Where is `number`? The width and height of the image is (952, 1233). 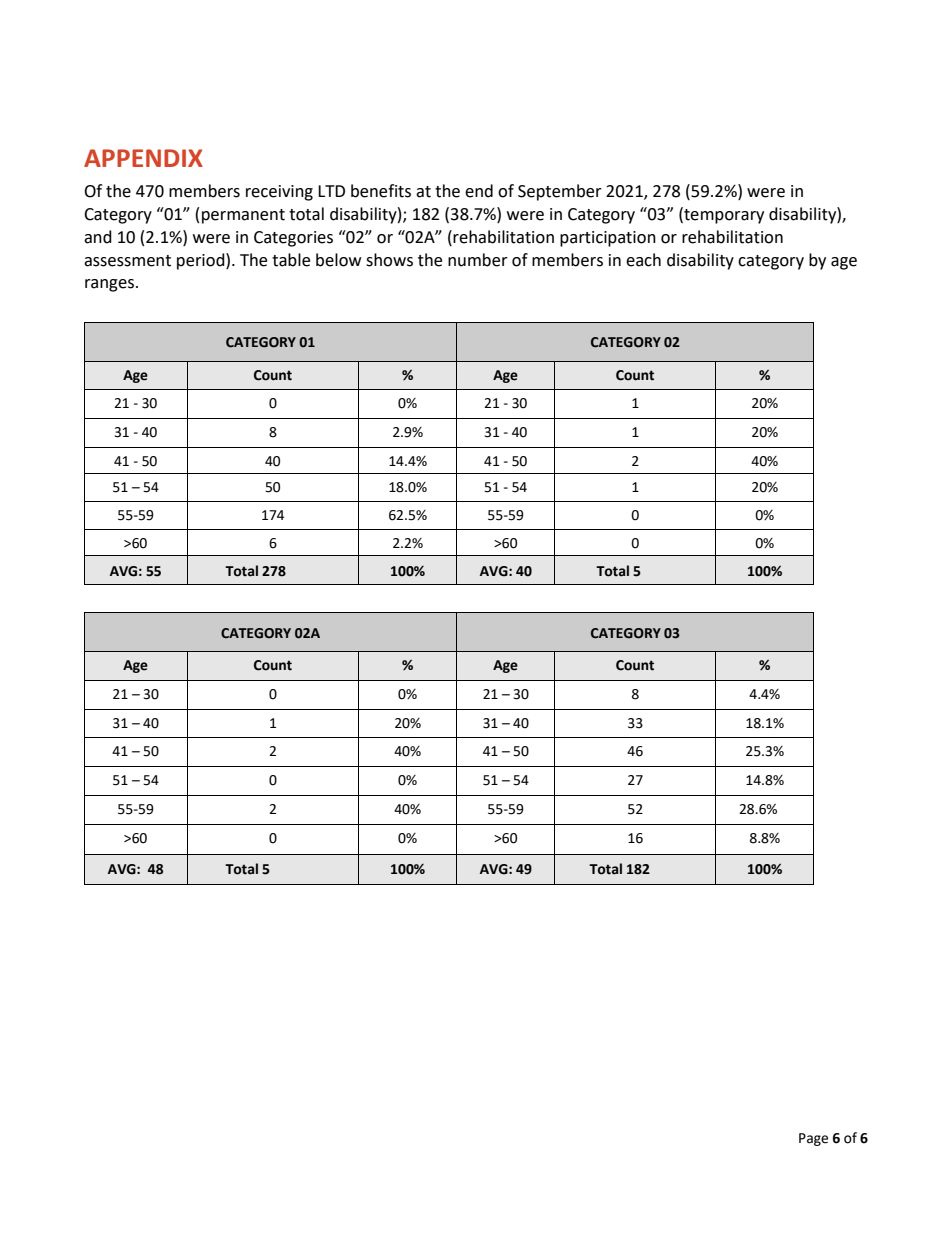 number is located at coordinates (478, 260).
